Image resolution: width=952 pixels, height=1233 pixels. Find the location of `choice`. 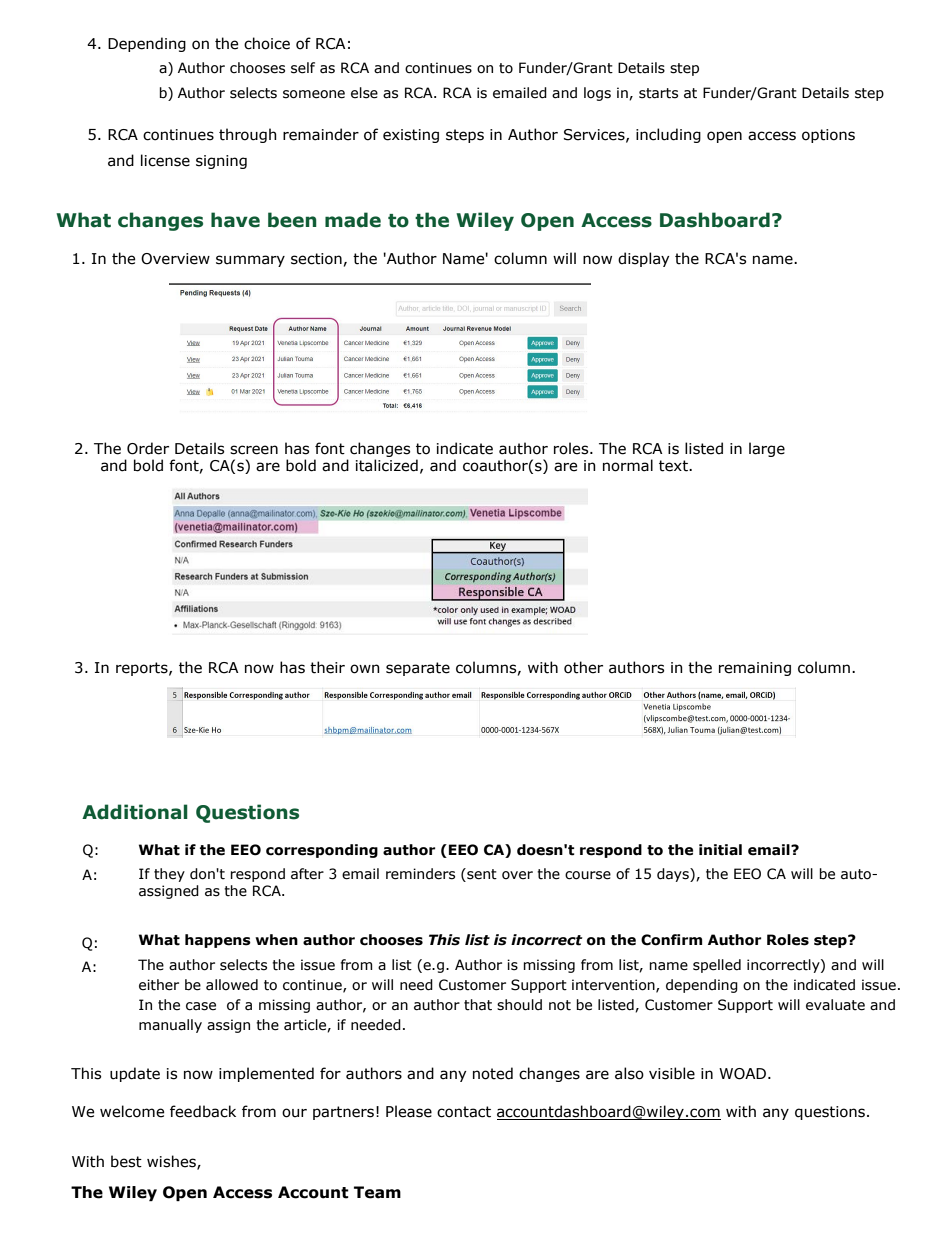

choice is located at coordinates (267, 43).
